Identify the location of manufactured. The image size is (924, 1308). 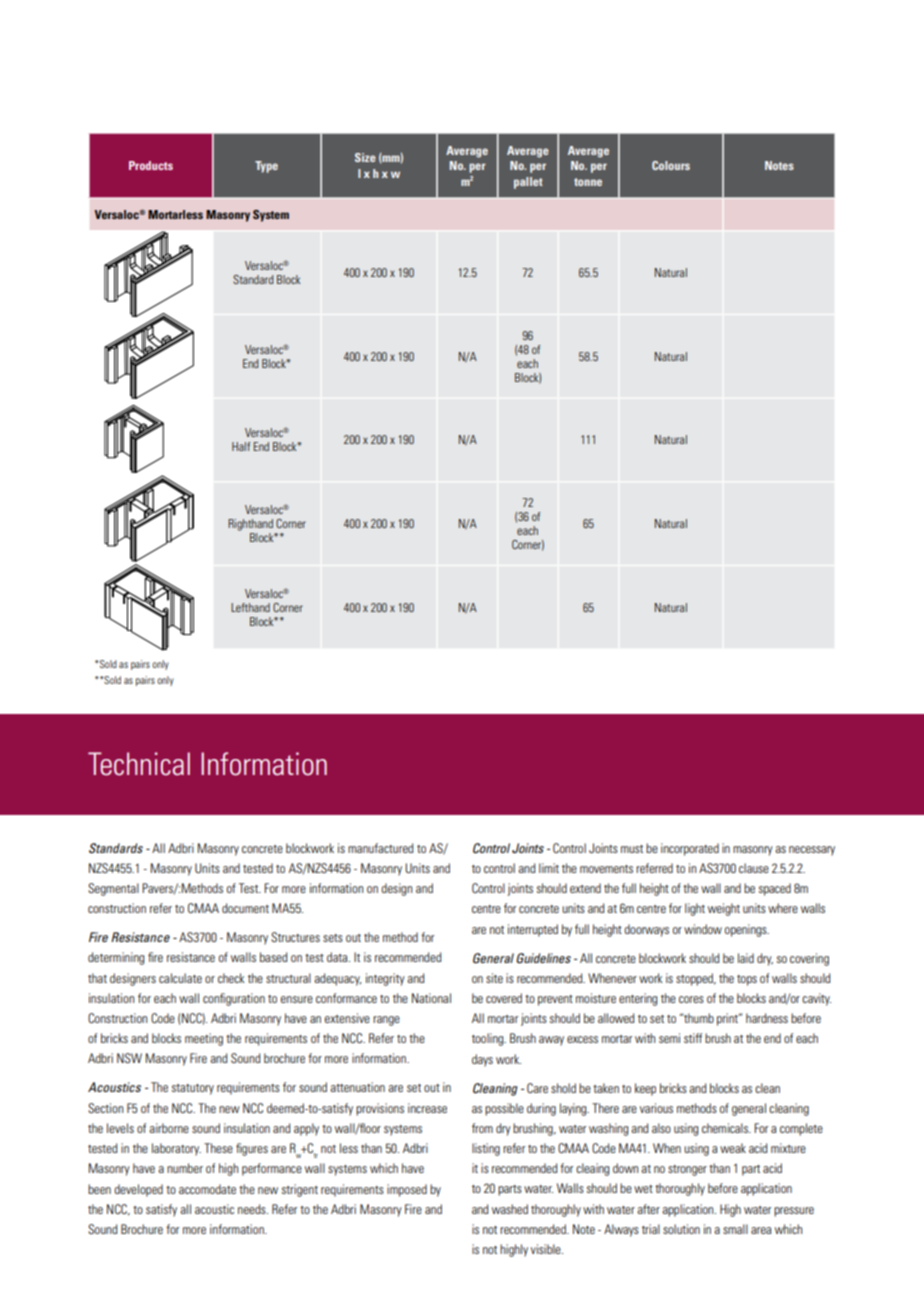
(380, 848).
